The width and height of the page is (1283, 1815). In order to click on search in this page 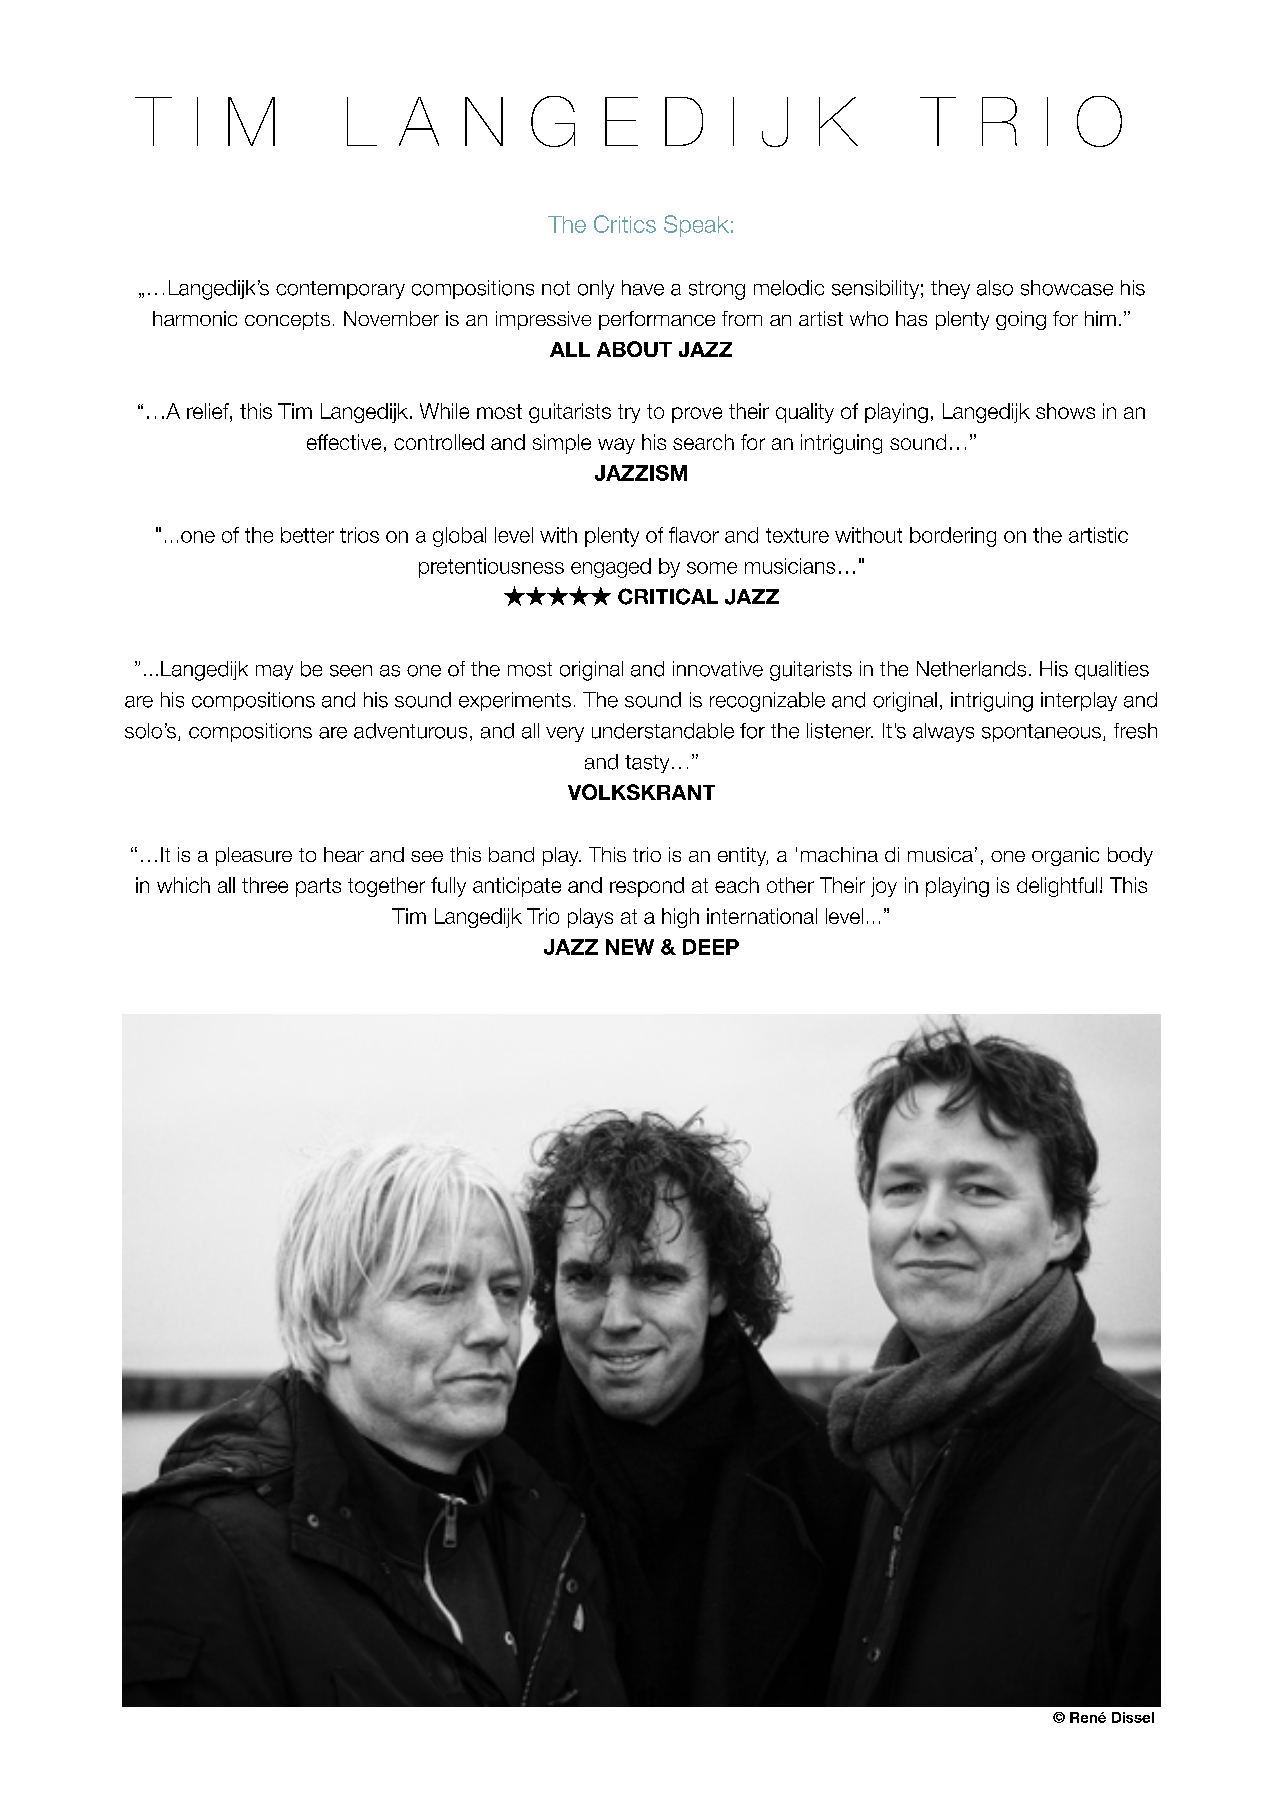, I will do `click(703, 442)`.
